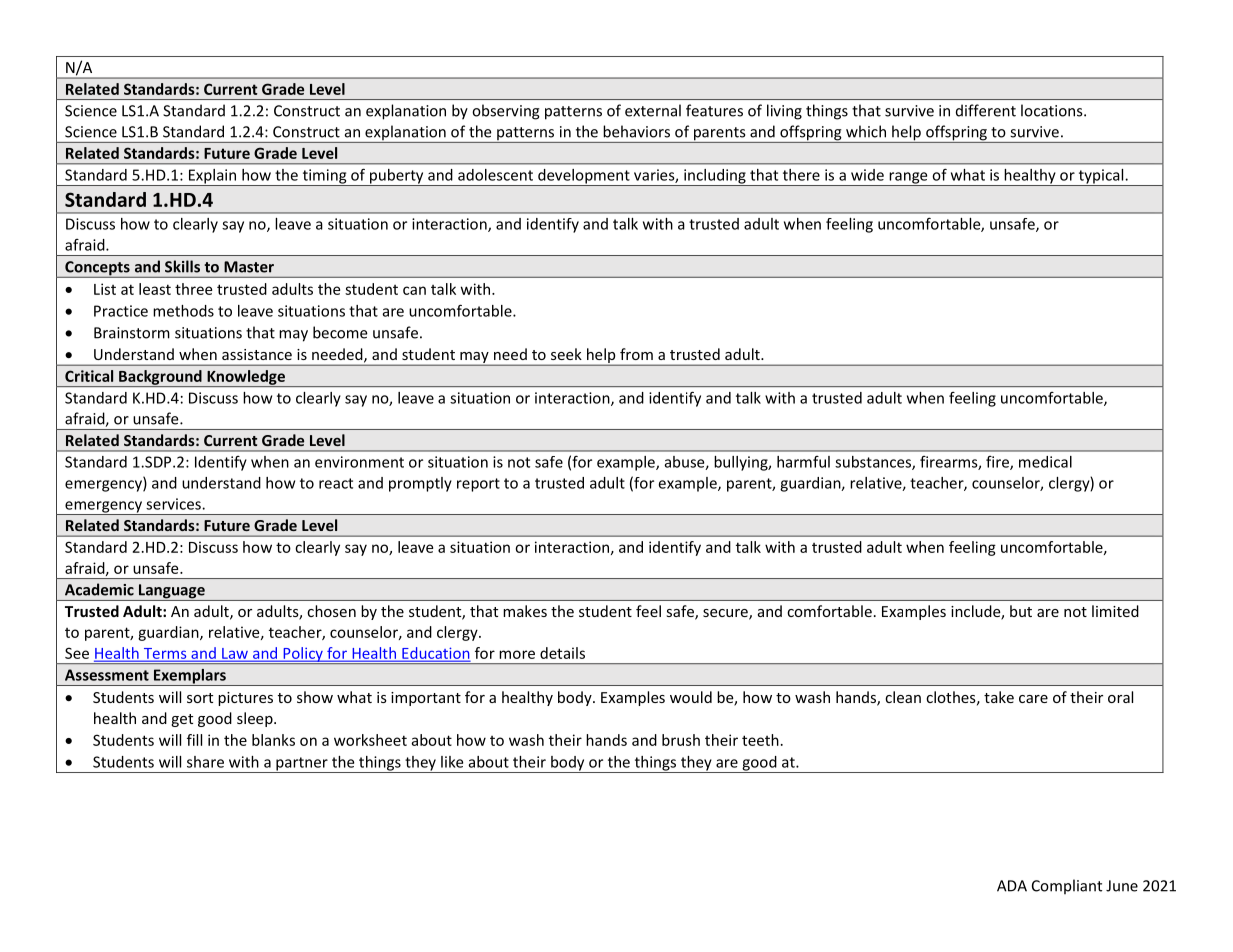  What do you see at coordinates (174, 504) in the image?
I see `services` at bounding box center [174, 504].
